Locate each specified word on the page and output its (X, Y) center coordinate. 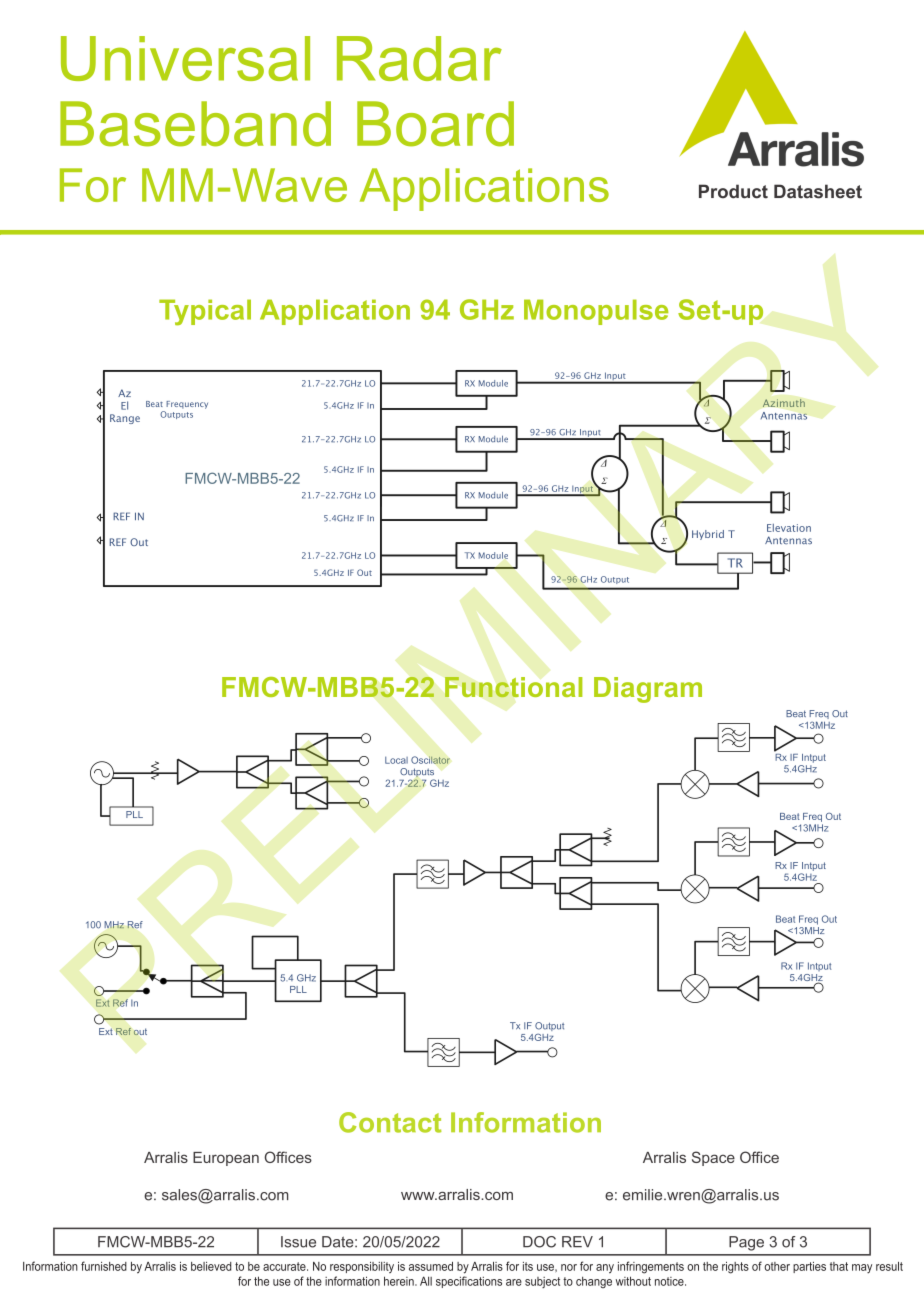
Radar (419, 58)
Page (746, 1243)
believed (211, 1266)
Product (733, 191)
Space (713, 1158)
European (226, 1159)
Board (435, 124)
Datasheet (818, 191)
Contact (390, 1122)
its (528, 1266)
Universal (185, 58)
